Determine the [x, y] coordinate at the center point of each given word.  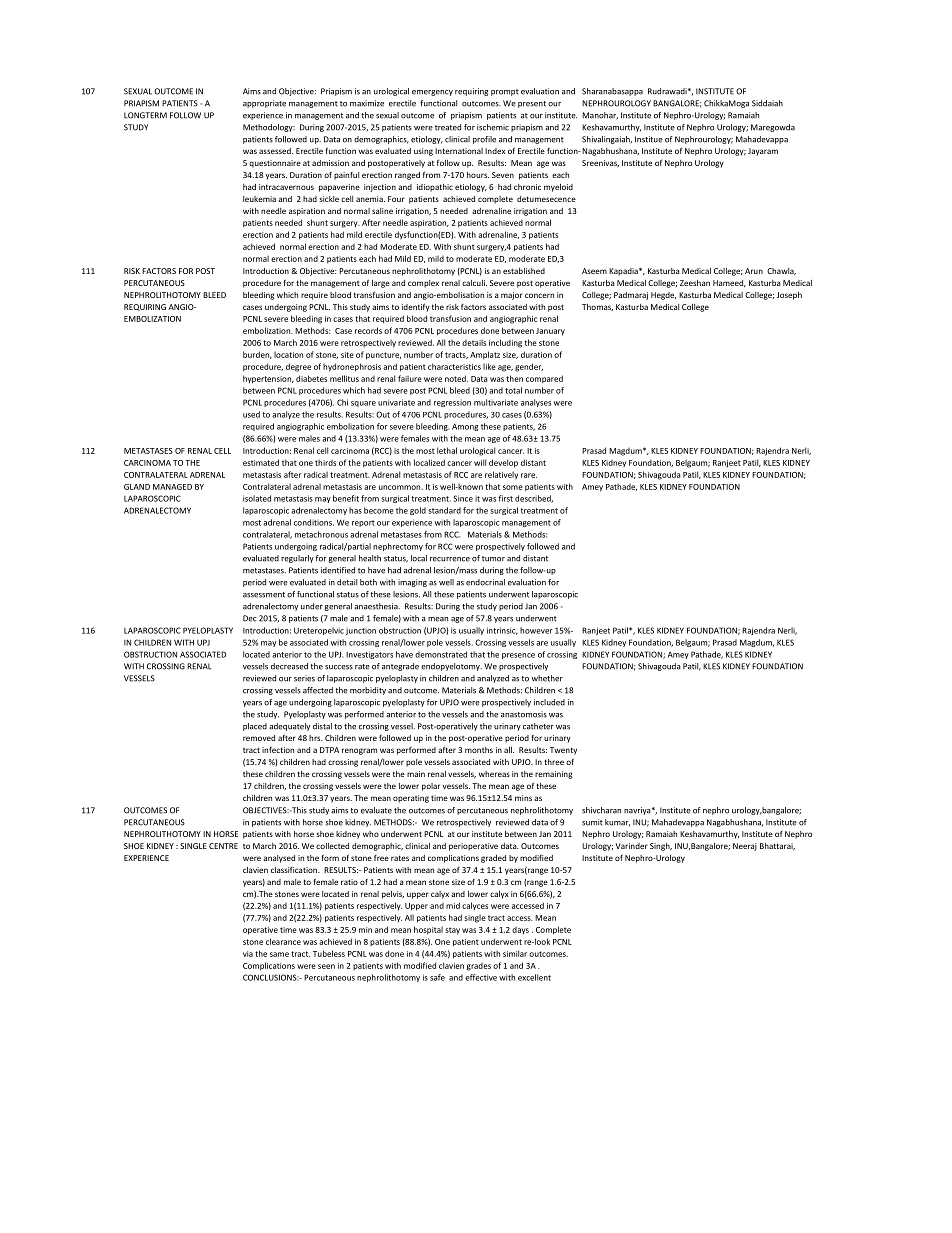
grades [479, 967]
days [520, 930]
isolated [257, 498]
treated [448, 127]
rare [529, 475]
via [248, 954]
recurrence [450, 559]
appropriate [264, 104]
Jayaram [763, 152]
